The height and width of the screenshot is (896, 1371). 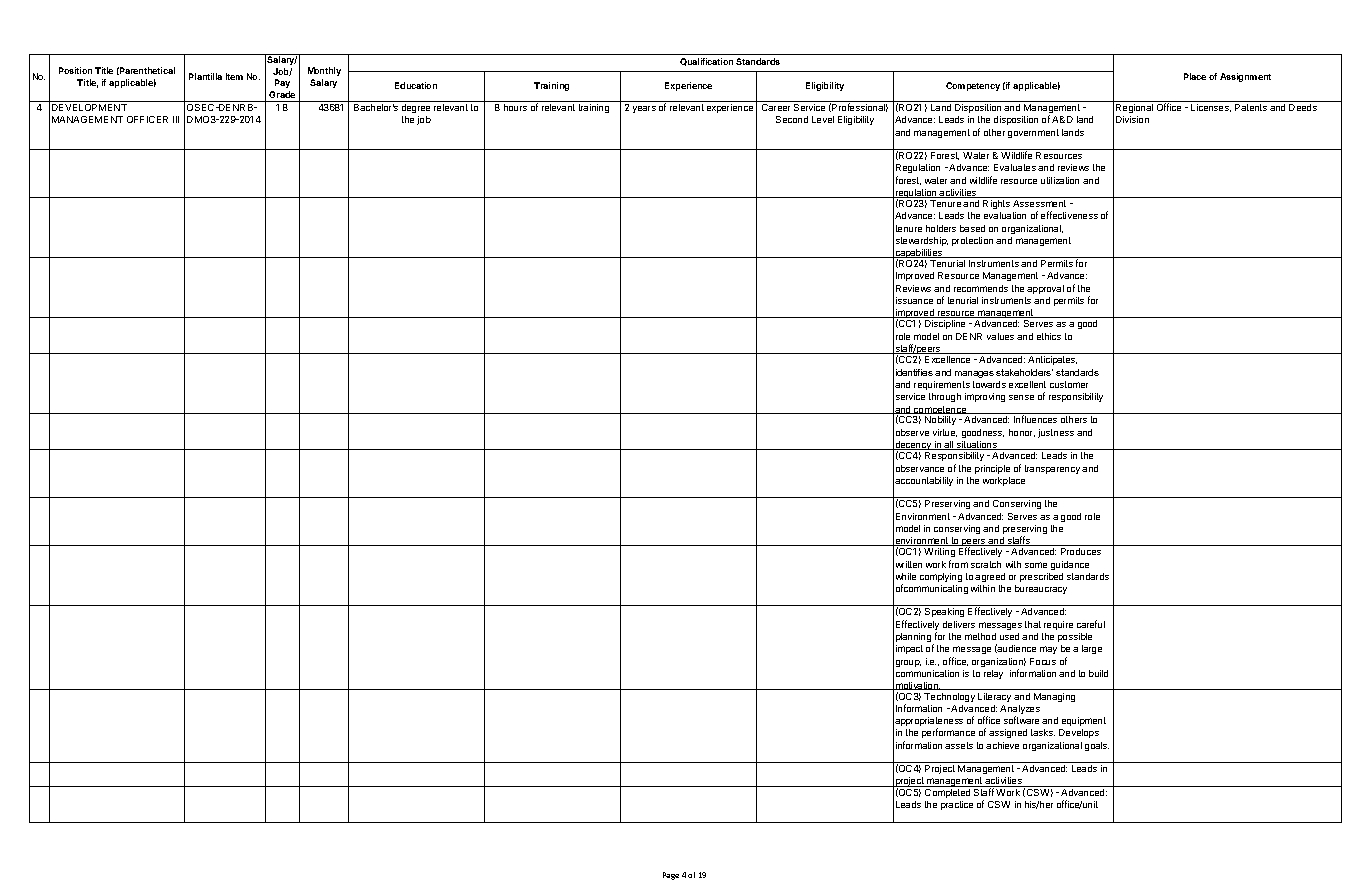 What do you see at coordinates (1052, 469) in the screenshot?
I see `transparency` at bounding box center [1052, 469].
